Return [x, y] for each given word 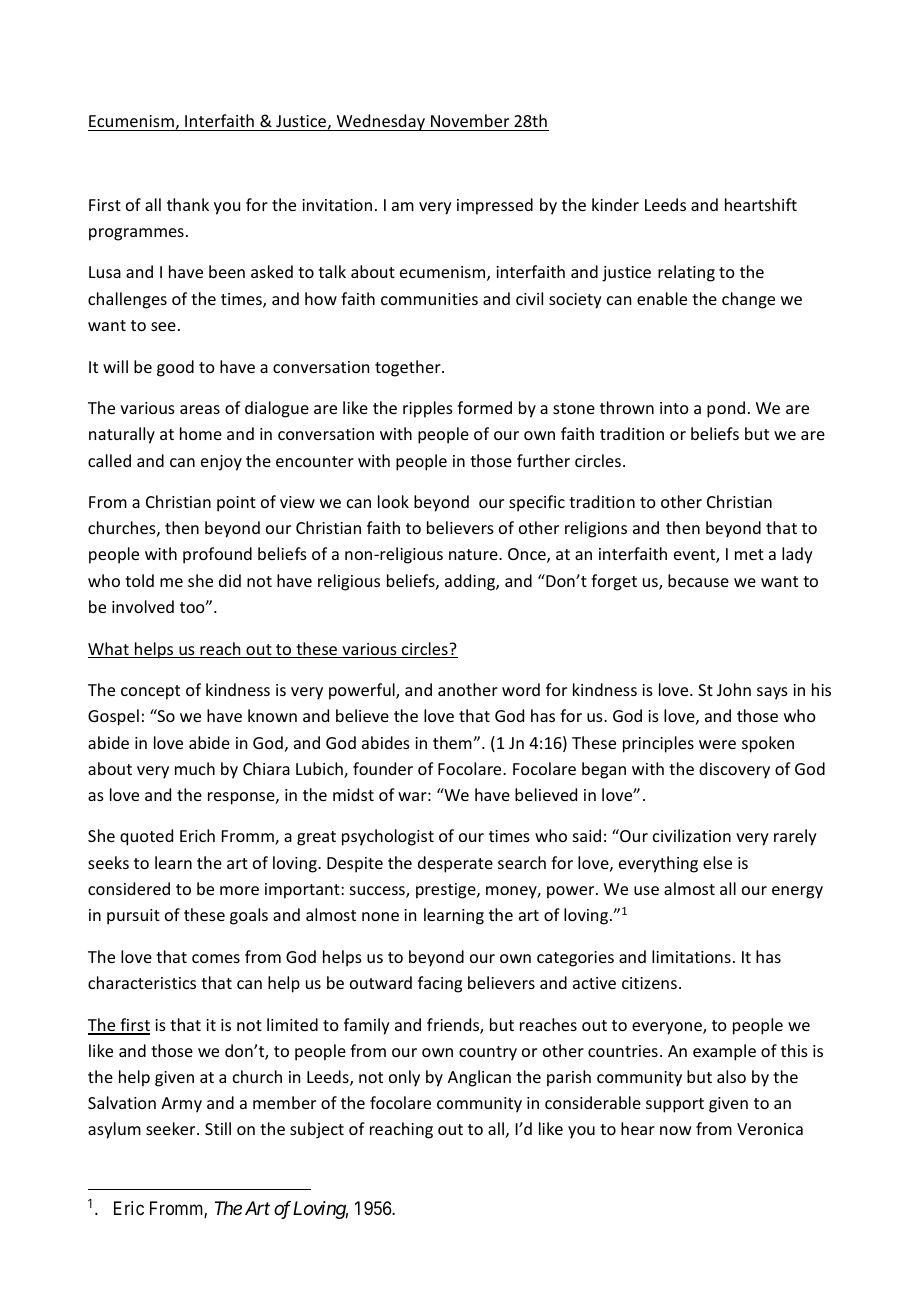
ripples [428, 409]
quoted [146, 837]
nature [474, 554]
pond [726, 409]
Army [181, 1105]
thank [188, 204]
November [470, 120]
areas [200, 409]
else [717, 862]
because [698, 580]
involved [143, 606]
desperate [455, 864]
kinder [615, 204]
